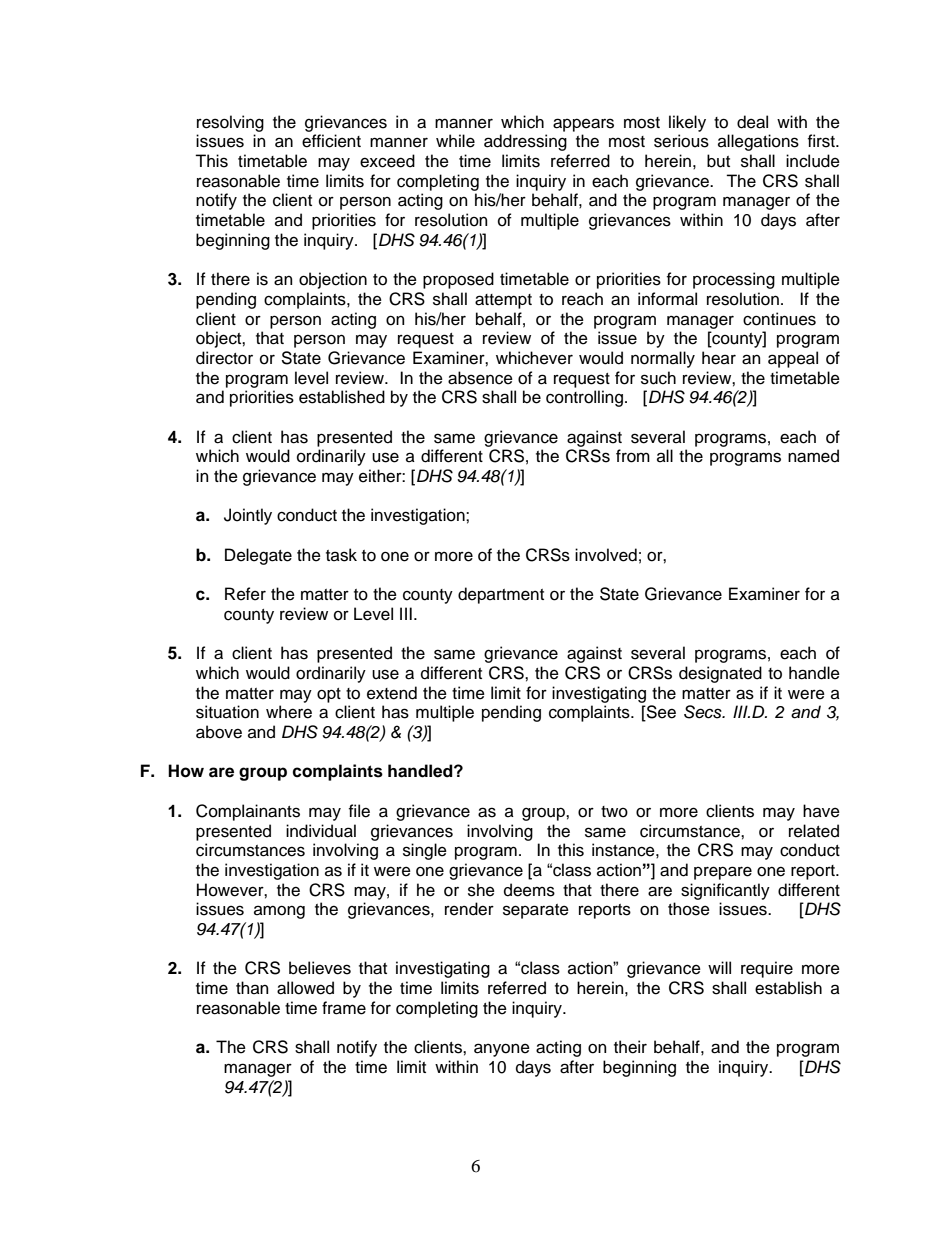  I want to click on efficient, so click(331, 141).
